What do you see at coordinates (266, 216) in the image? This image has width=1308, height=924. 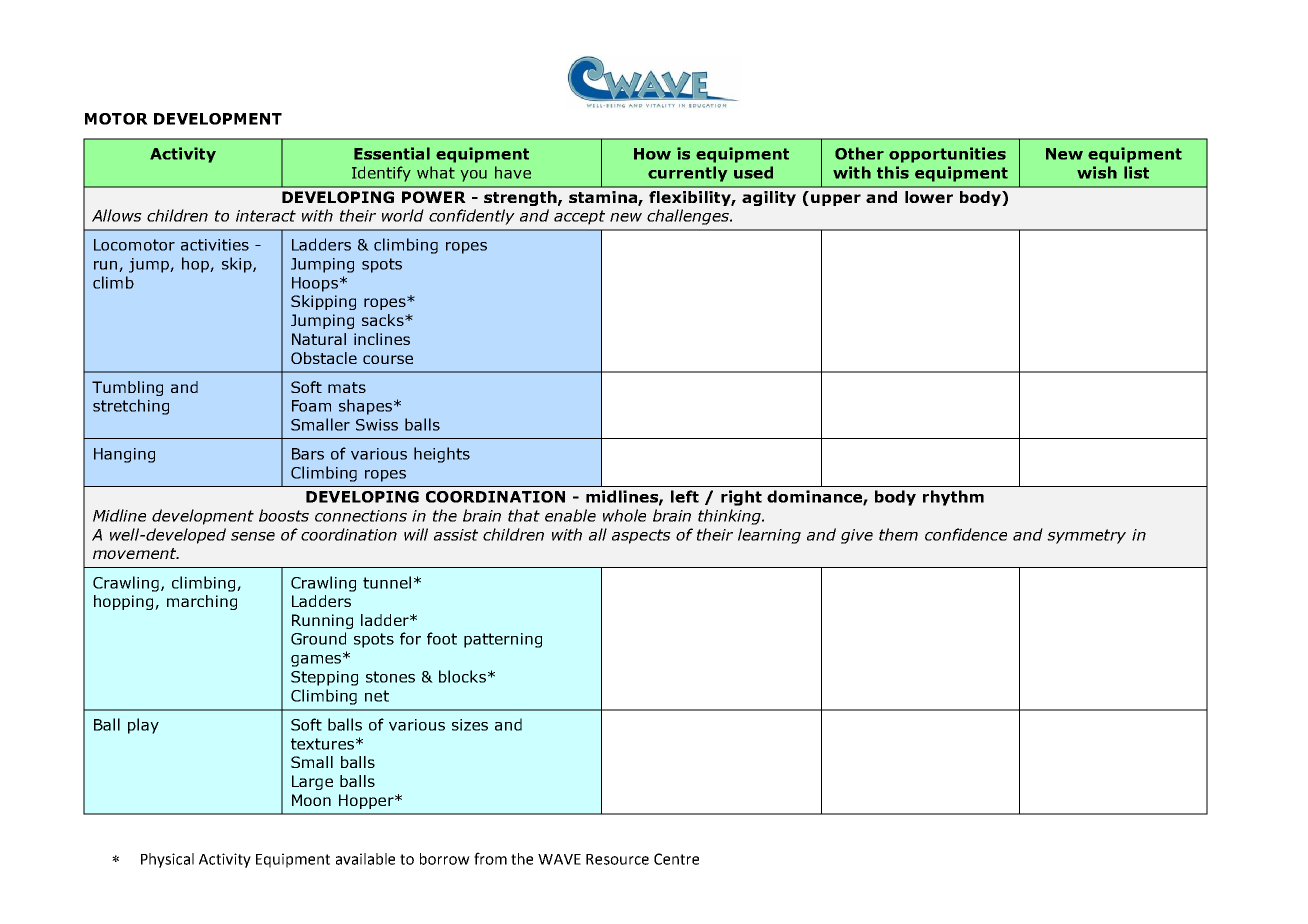 I see `interact` at bounding box center [266, 216].
